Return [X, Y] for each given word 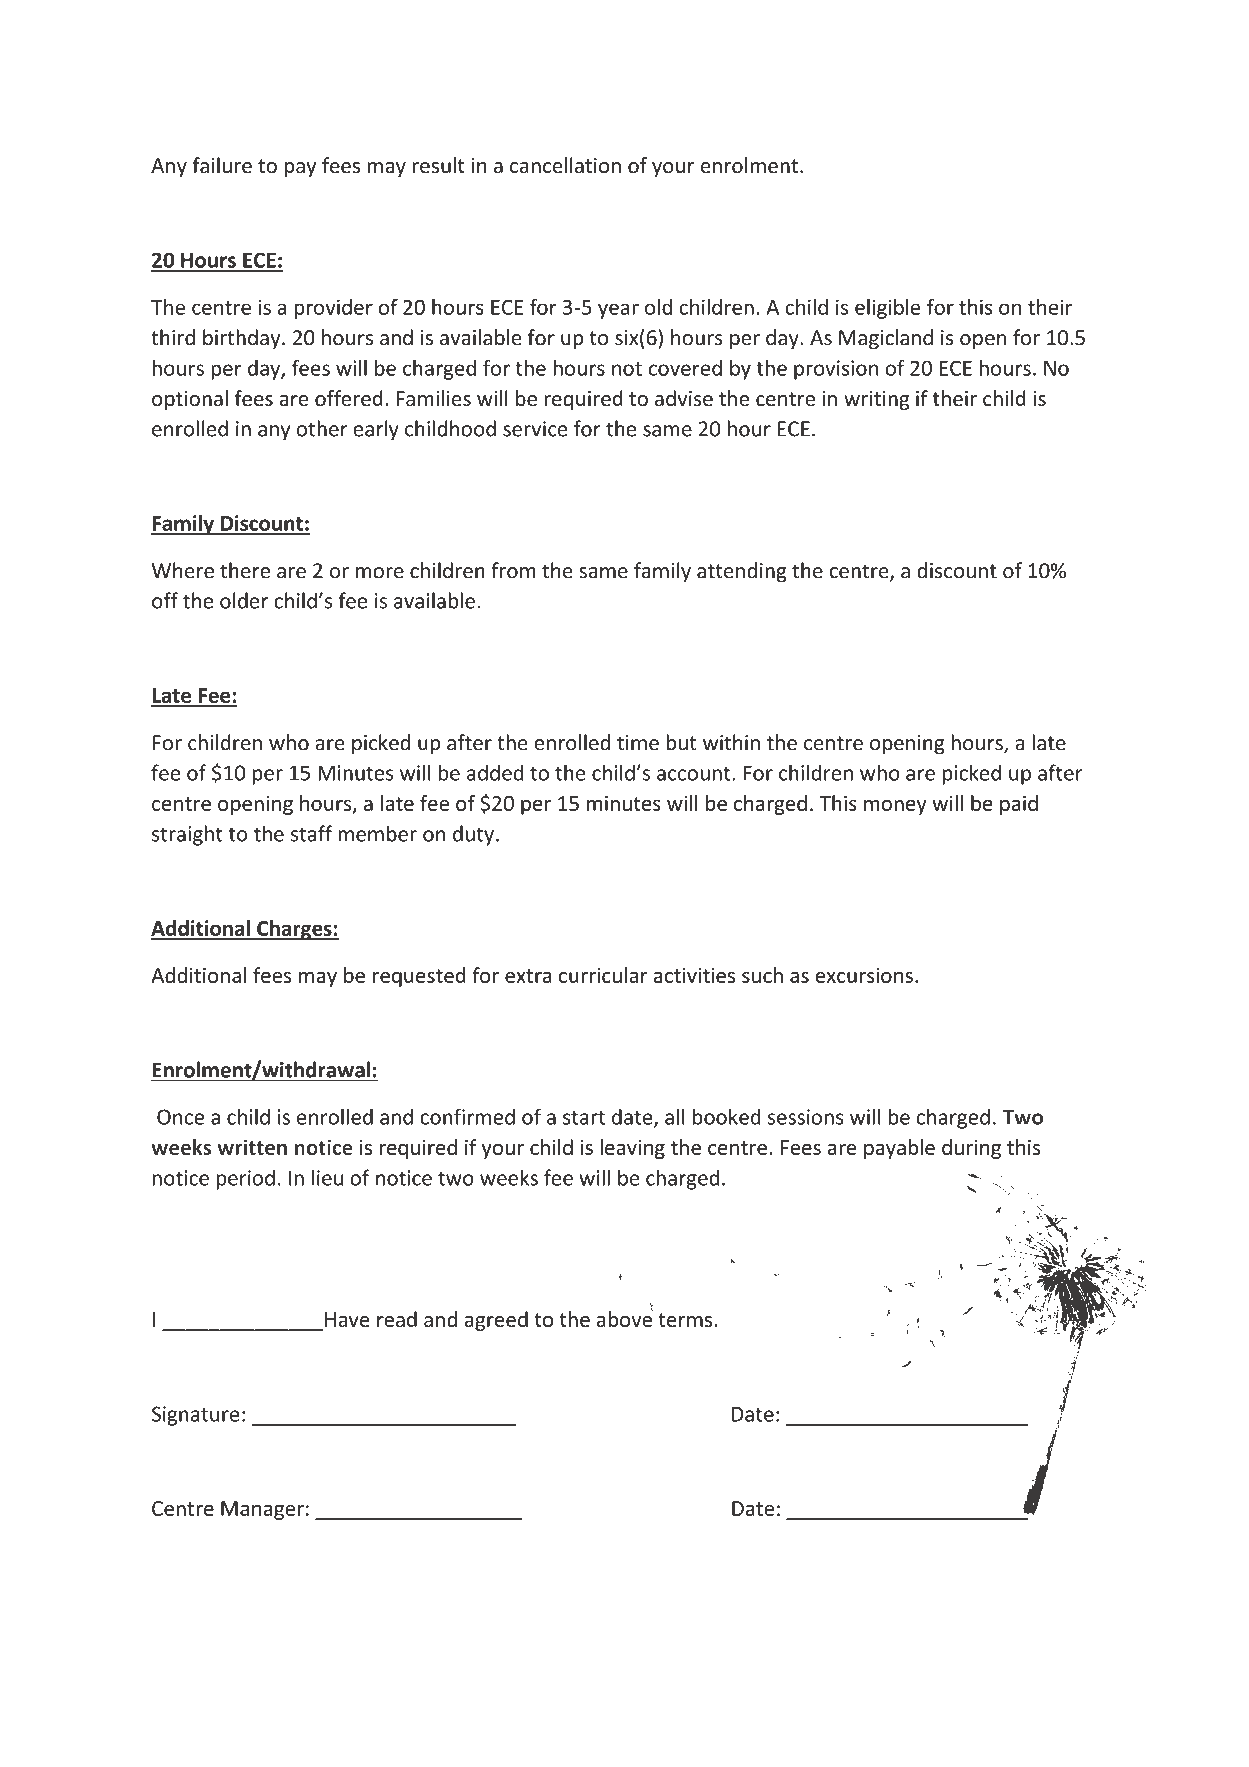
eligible [887, 309]
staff [312, 833]
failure [222, 165]
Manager [262, 1510]
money [895, 807]
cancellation [565, 165]
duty [473, 835]
